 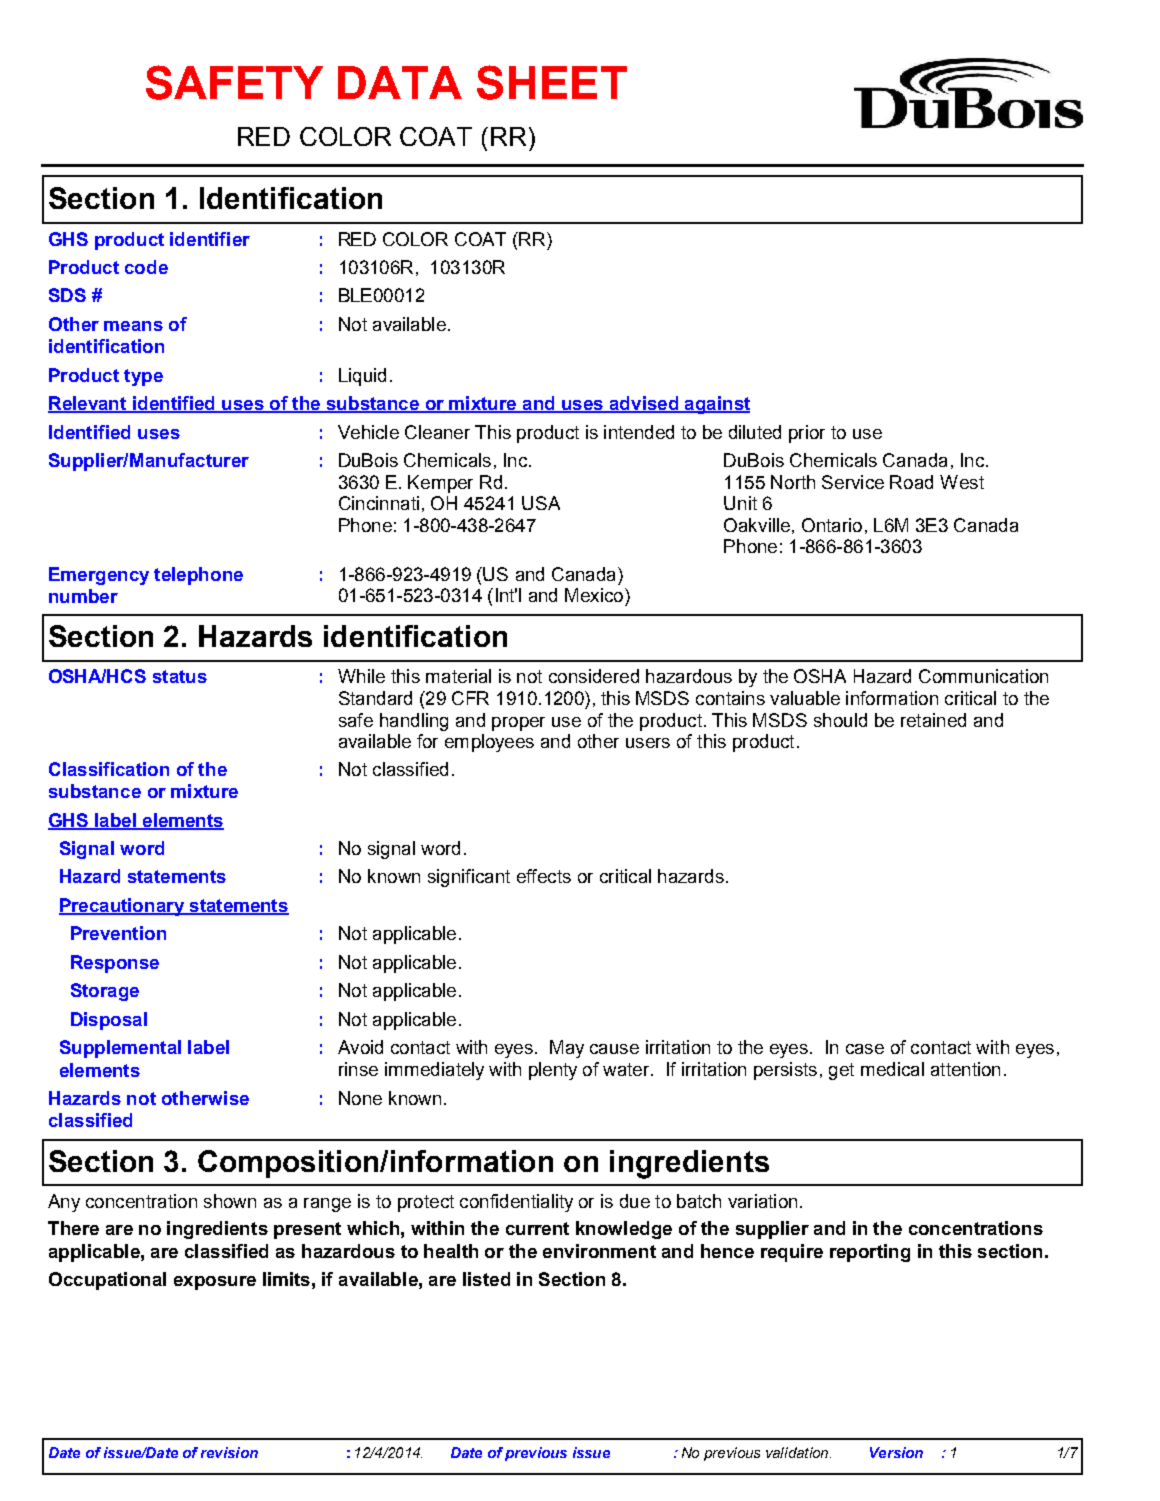 I want to click on Response, so click(x=115, y=964).
